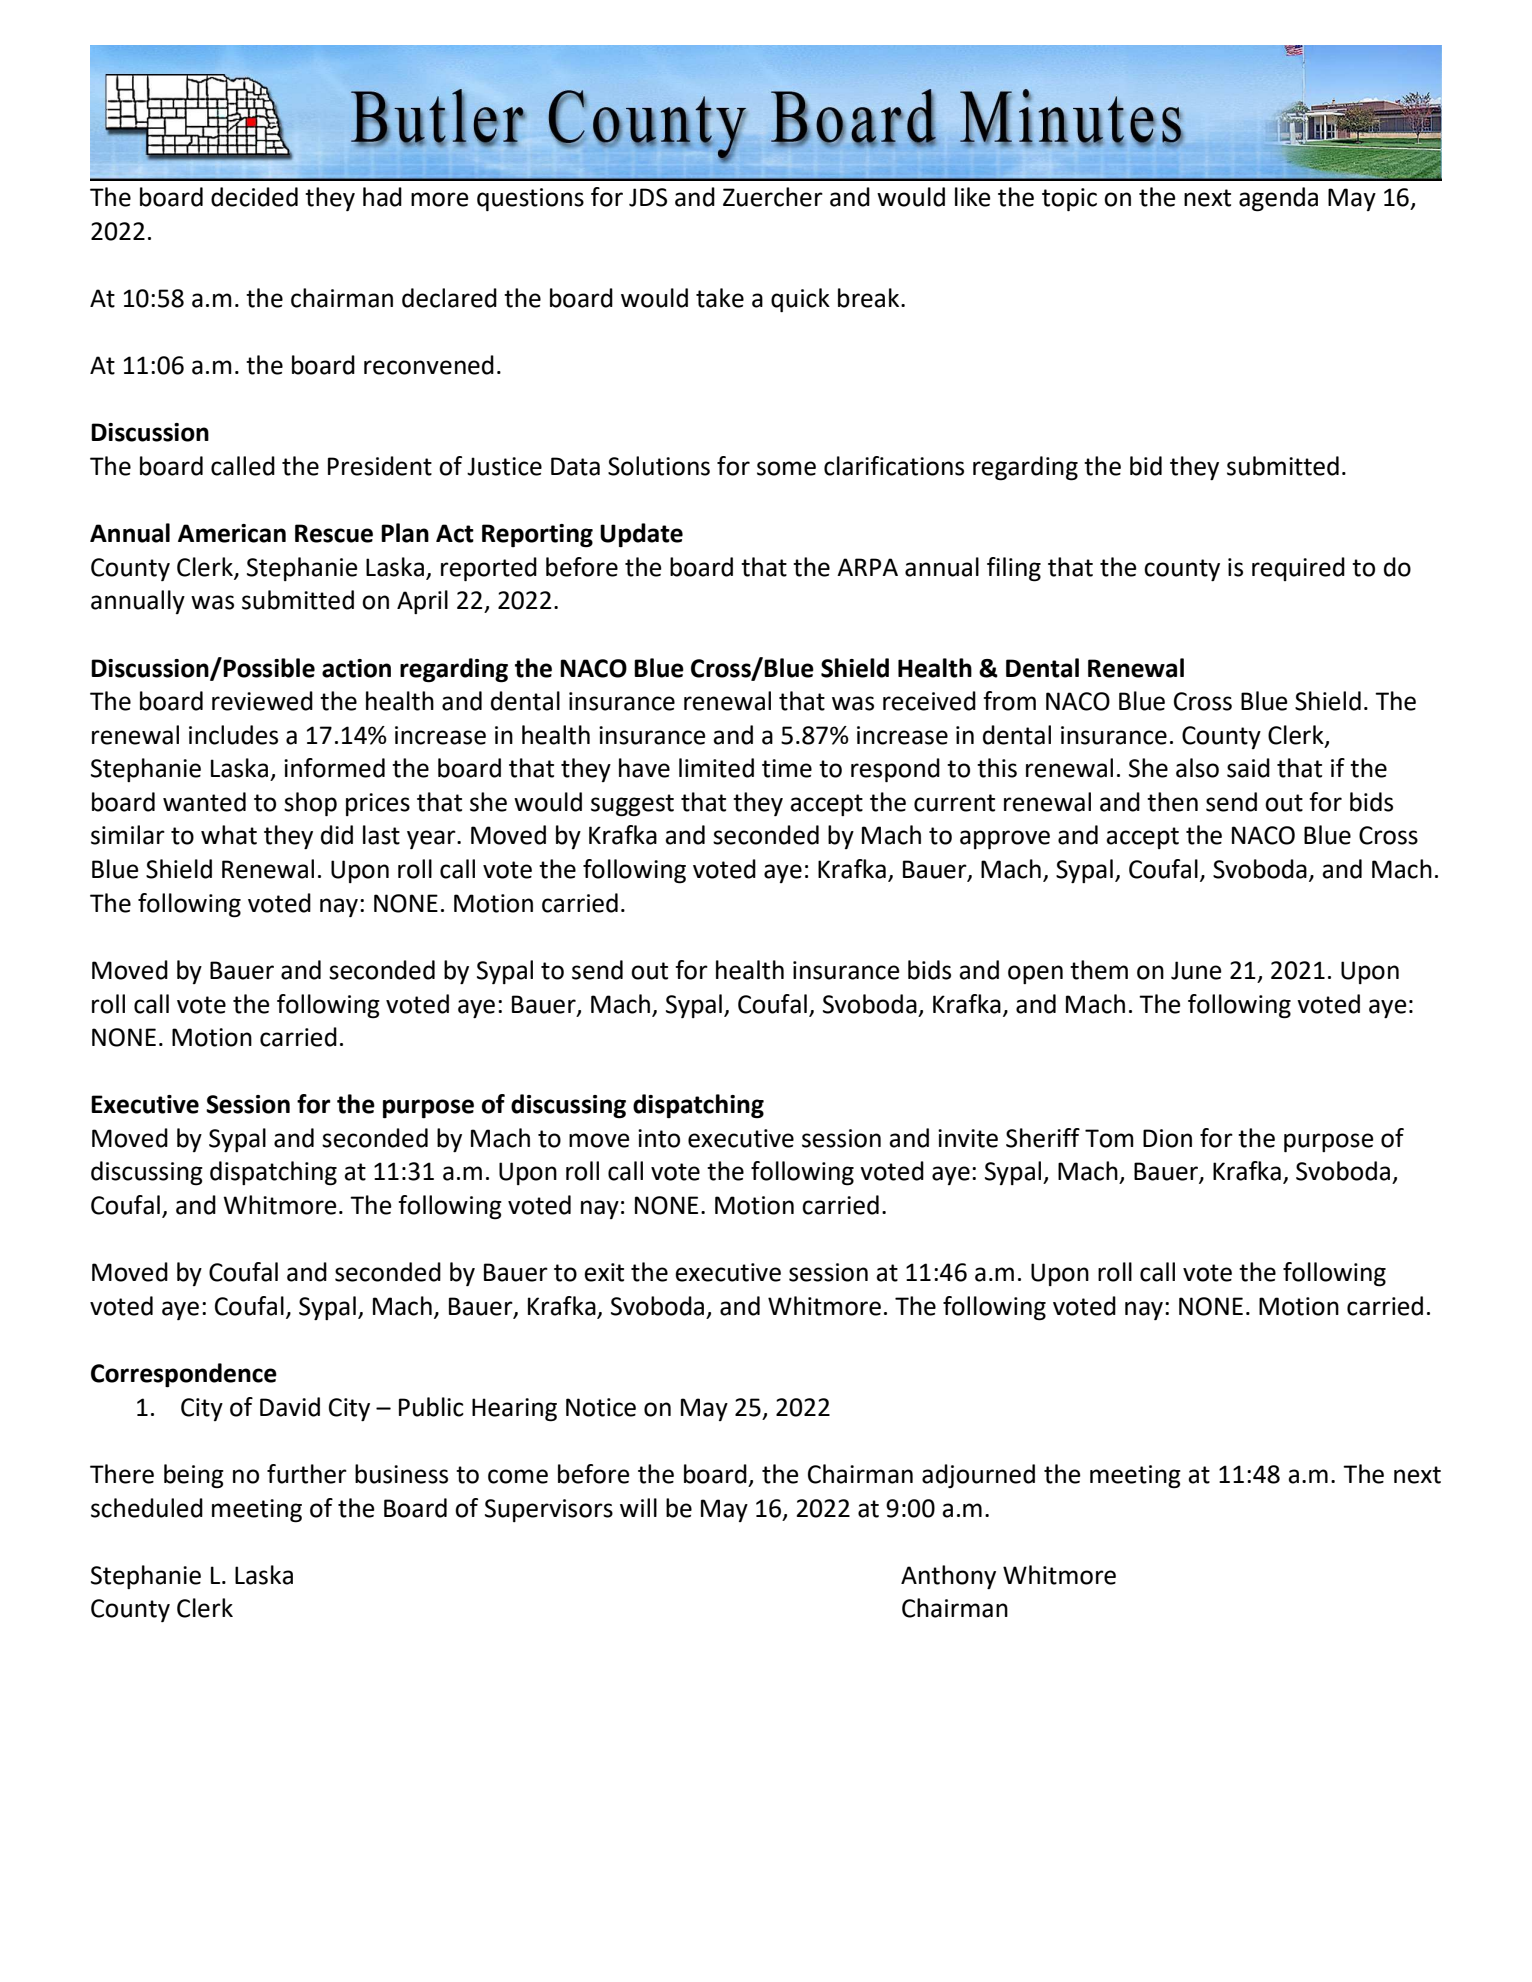  I want to click on decided, so click(254, 197).
